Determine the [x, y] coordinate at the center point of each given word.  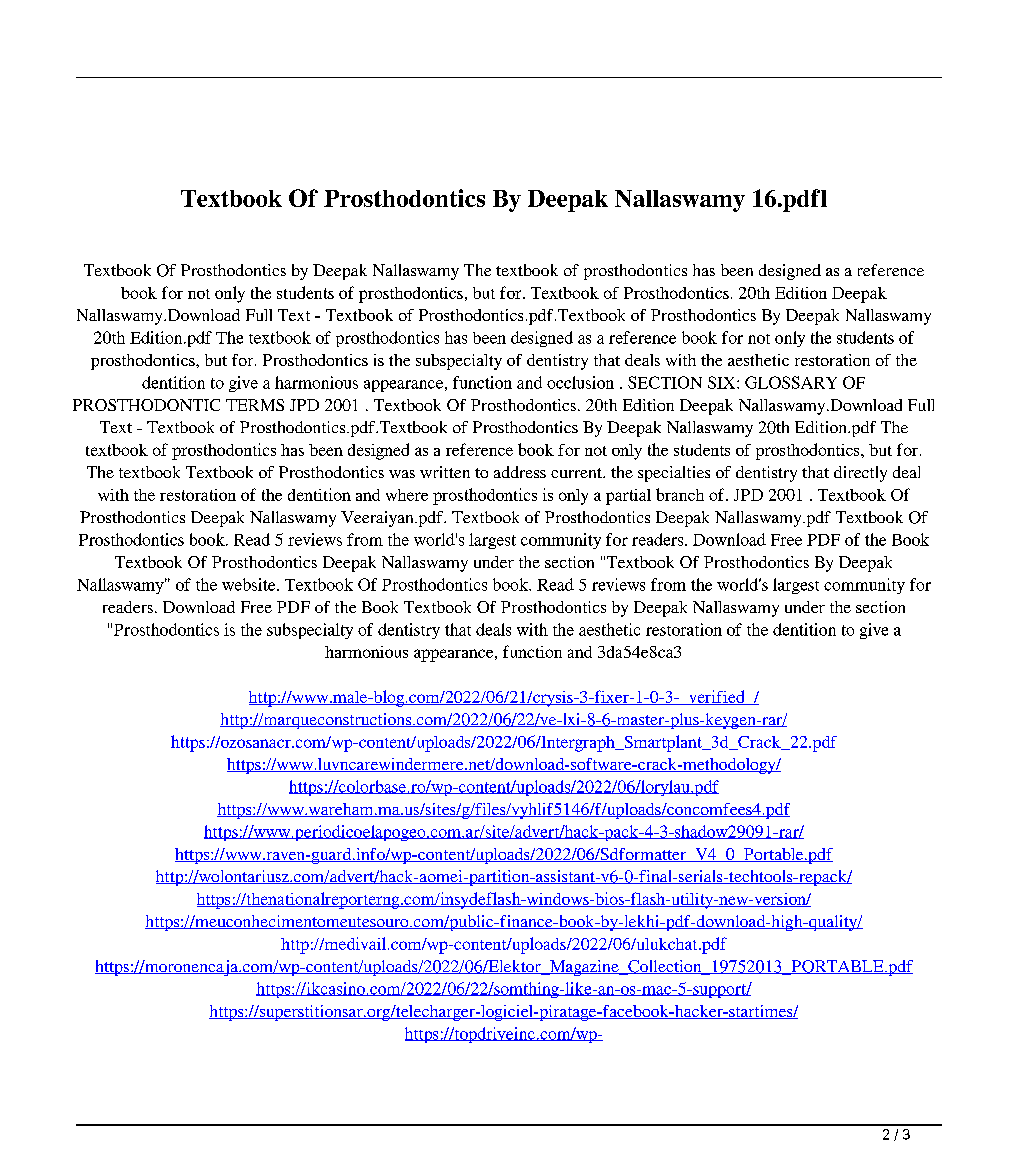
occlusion [580, 382]
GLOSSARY [791, 382]
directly [860, 474]
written [445, 472]
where [407, 495]
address [520, 472]
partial [628, 497]
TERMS [255, 405]
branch [680, 494]
